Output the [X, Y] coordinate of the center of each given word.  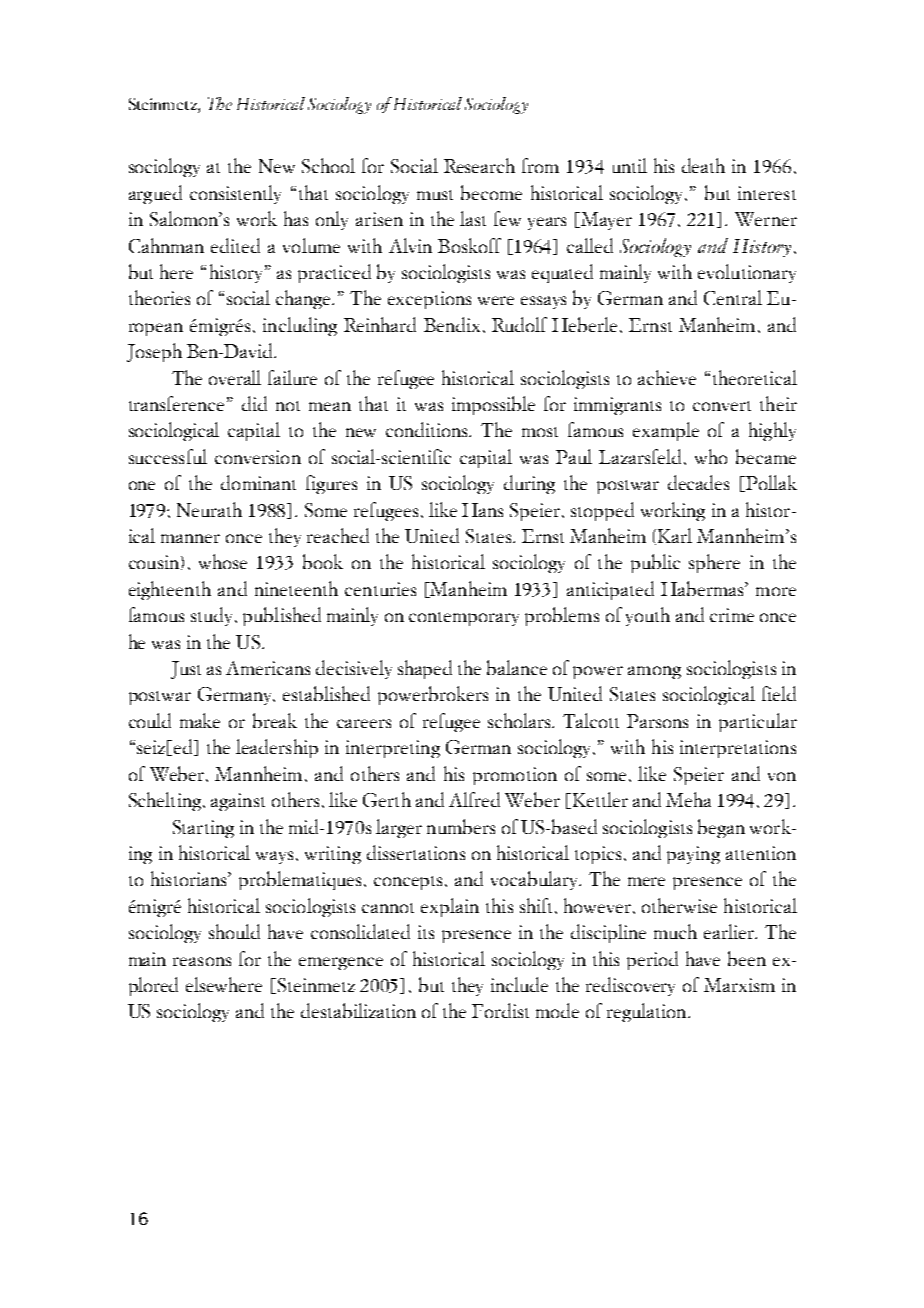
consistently [235, 194]
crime [732, 615]
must [435, 195]
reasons [202, 961]
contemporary [464, 619]
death [703, 165]
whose [223, 561]
